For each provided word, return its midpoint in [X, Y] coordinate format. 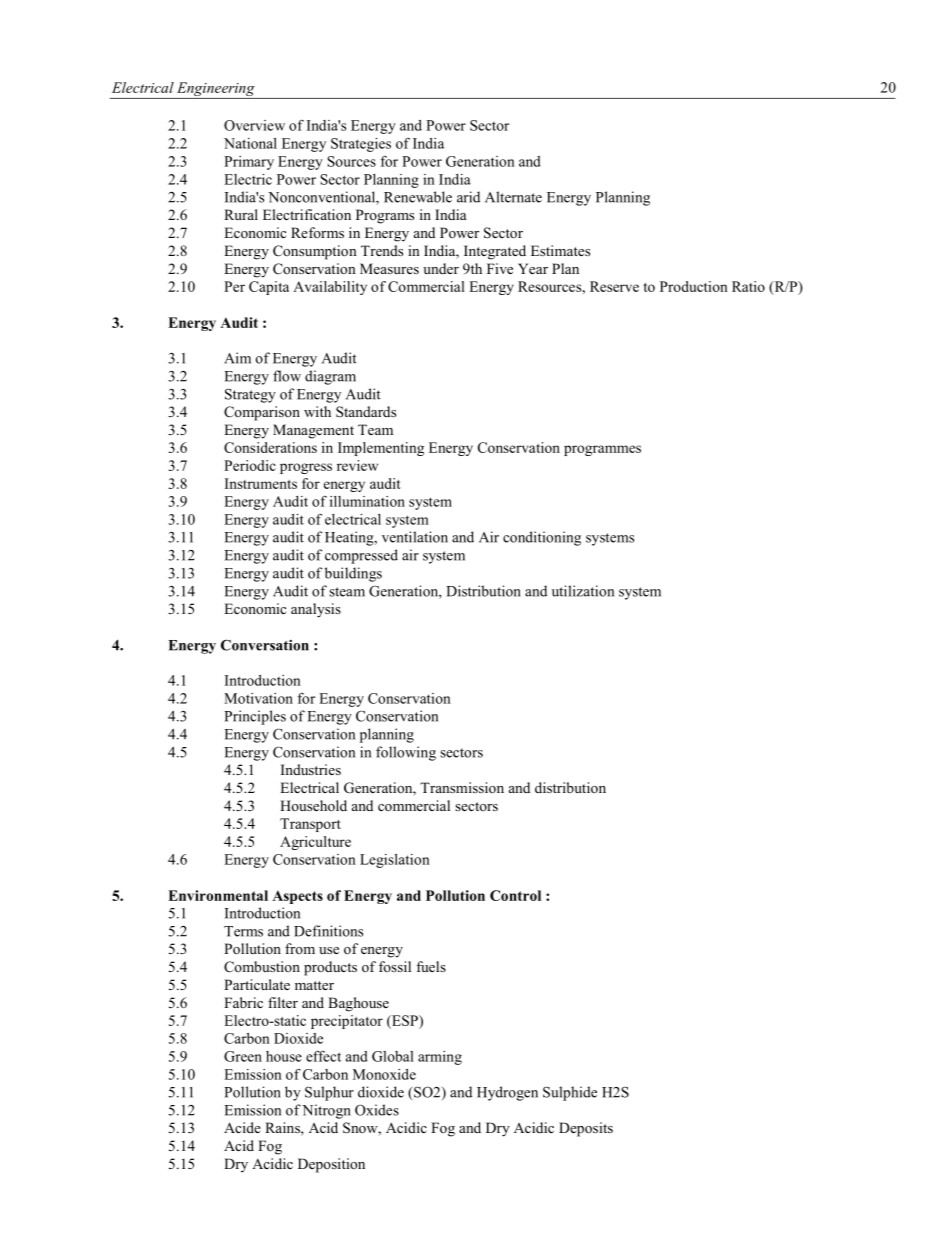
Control [515, 895]
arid [468, 197]
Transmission [462, 787]
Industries [311, 769]
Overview [254, 125]
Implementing [381, 449]
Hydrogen [507, 1093]
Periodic [250, 465]
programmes [602, 450]
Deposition [331, 1165]
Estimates [560, 250]
